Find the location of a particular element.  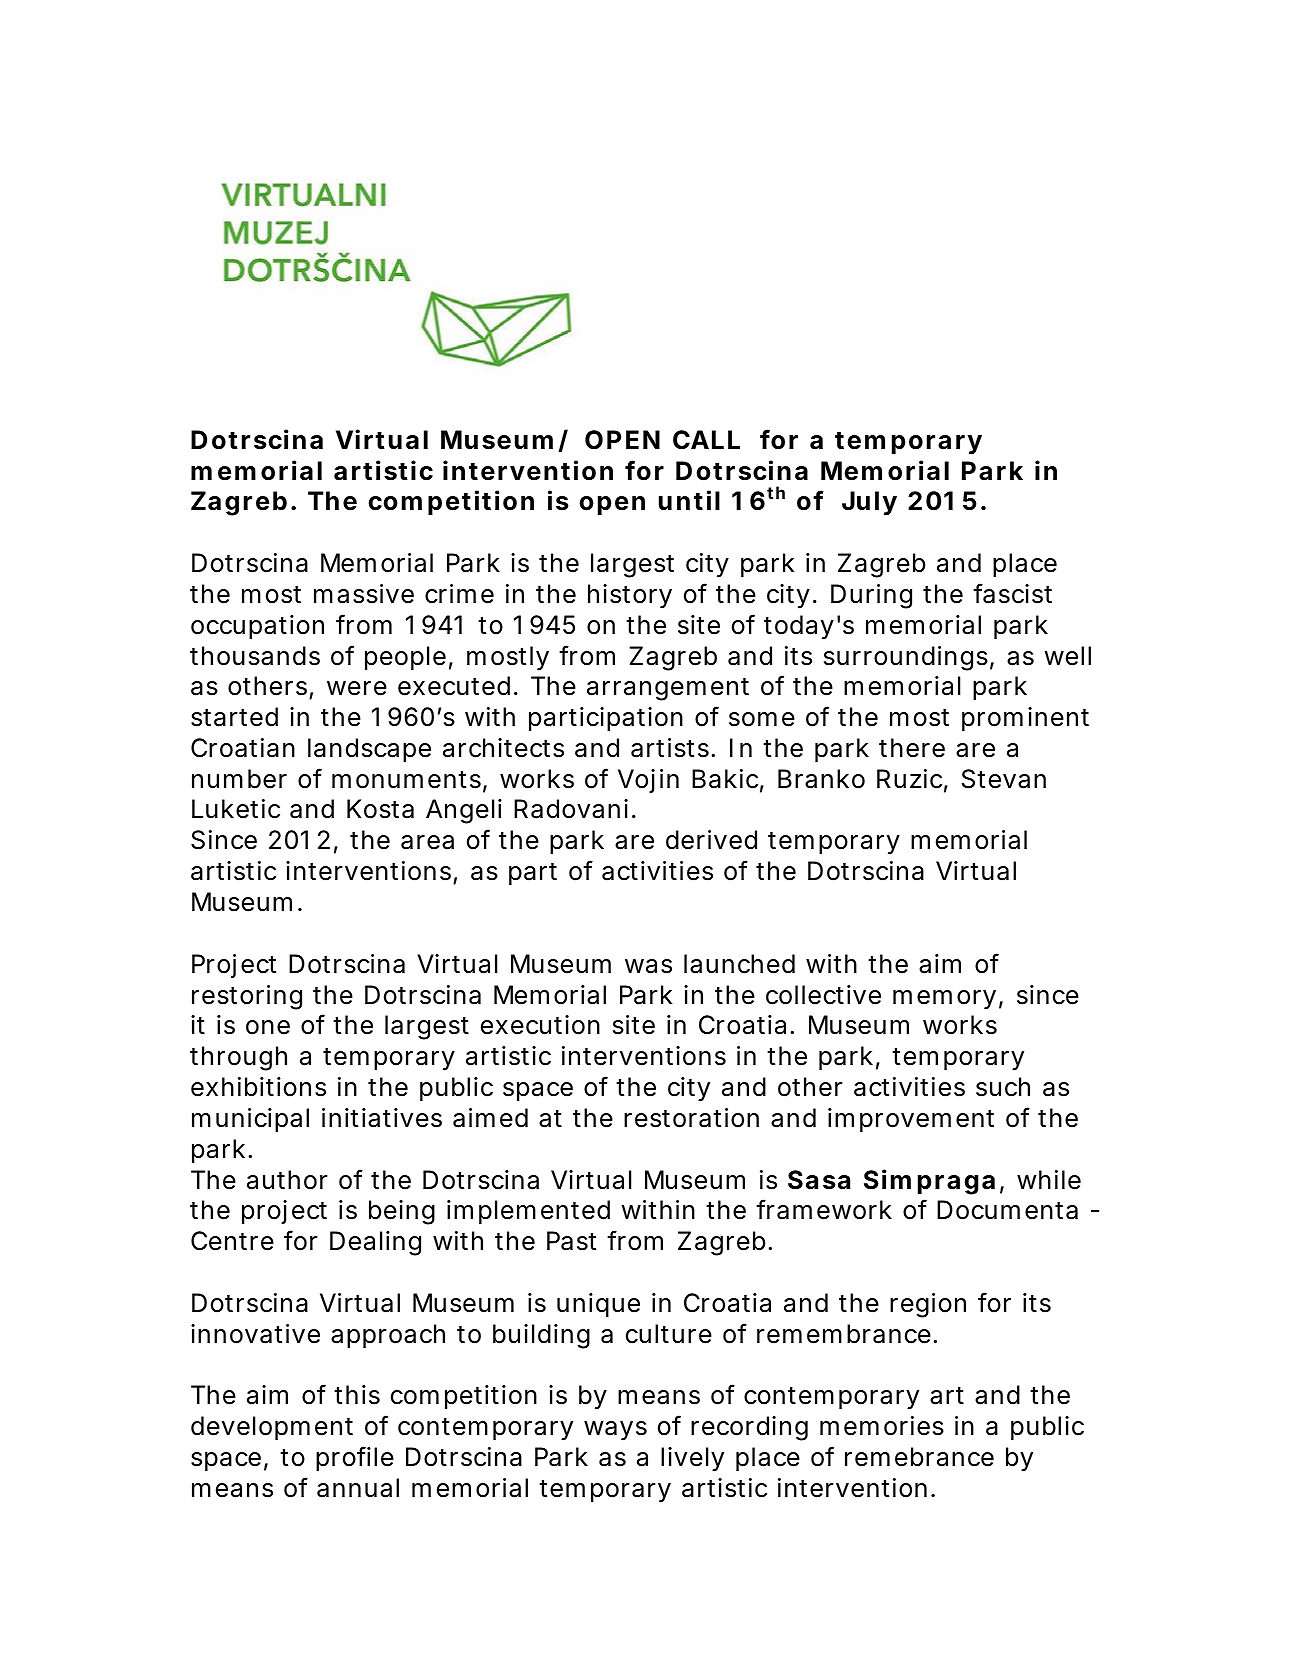

restoring is located at coordinates (247, 997).
